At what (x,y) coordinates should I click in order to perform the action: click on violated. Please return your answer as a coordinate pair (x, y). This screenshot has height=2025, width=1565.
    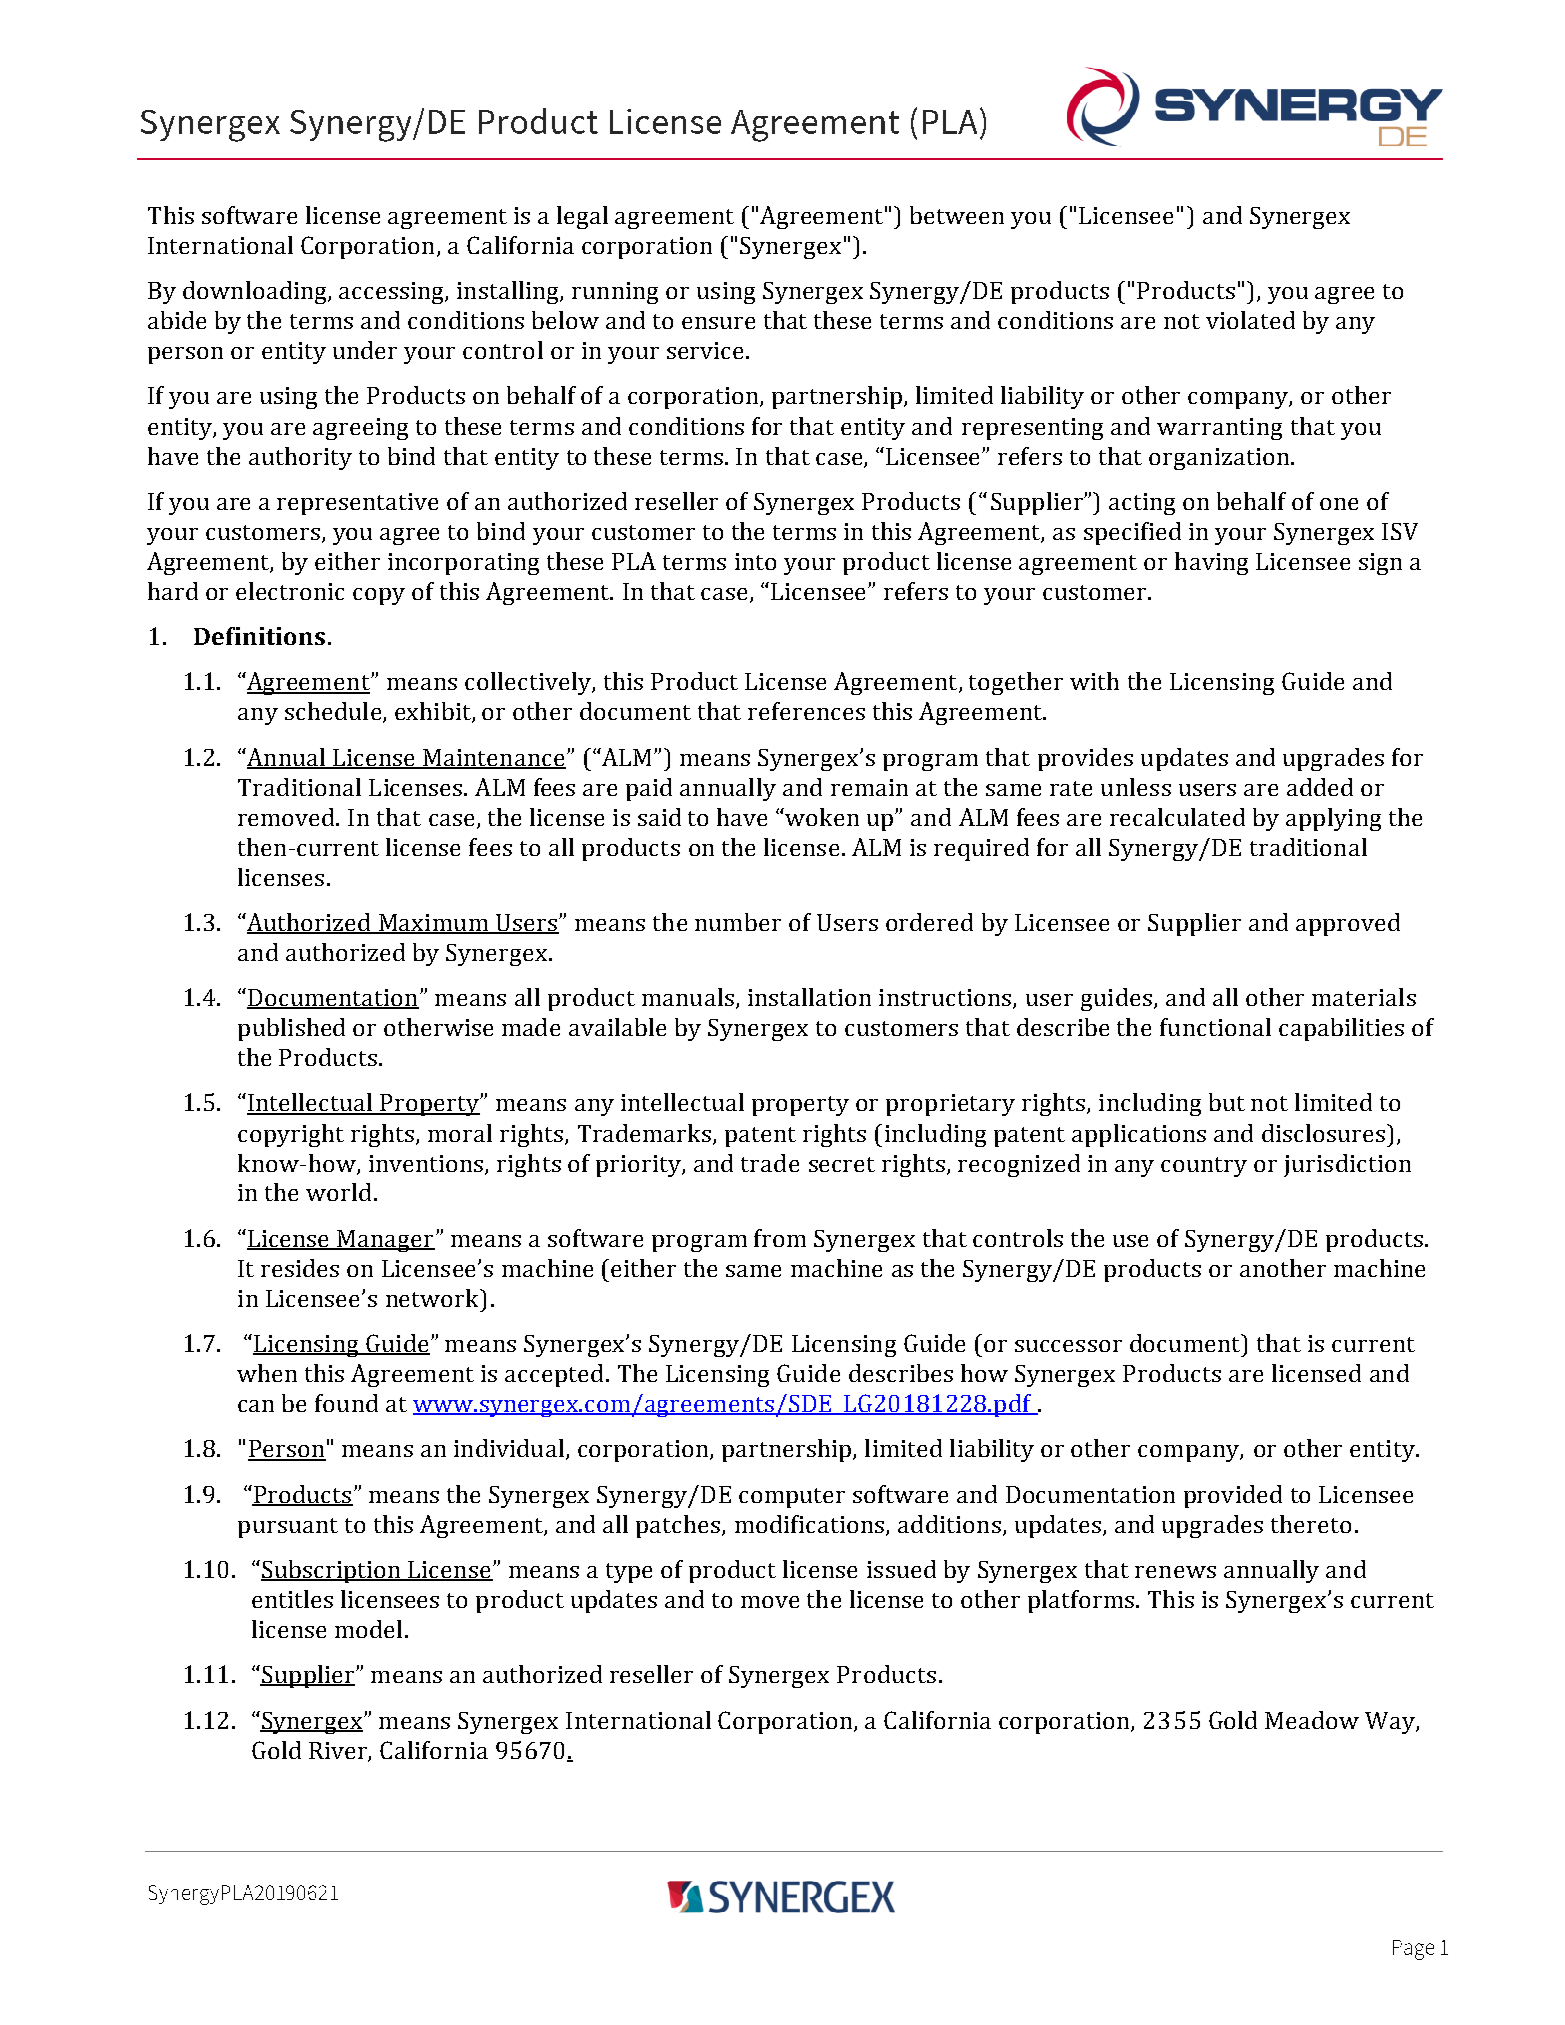
    Looking at the image, I should click on (1250, 320).
